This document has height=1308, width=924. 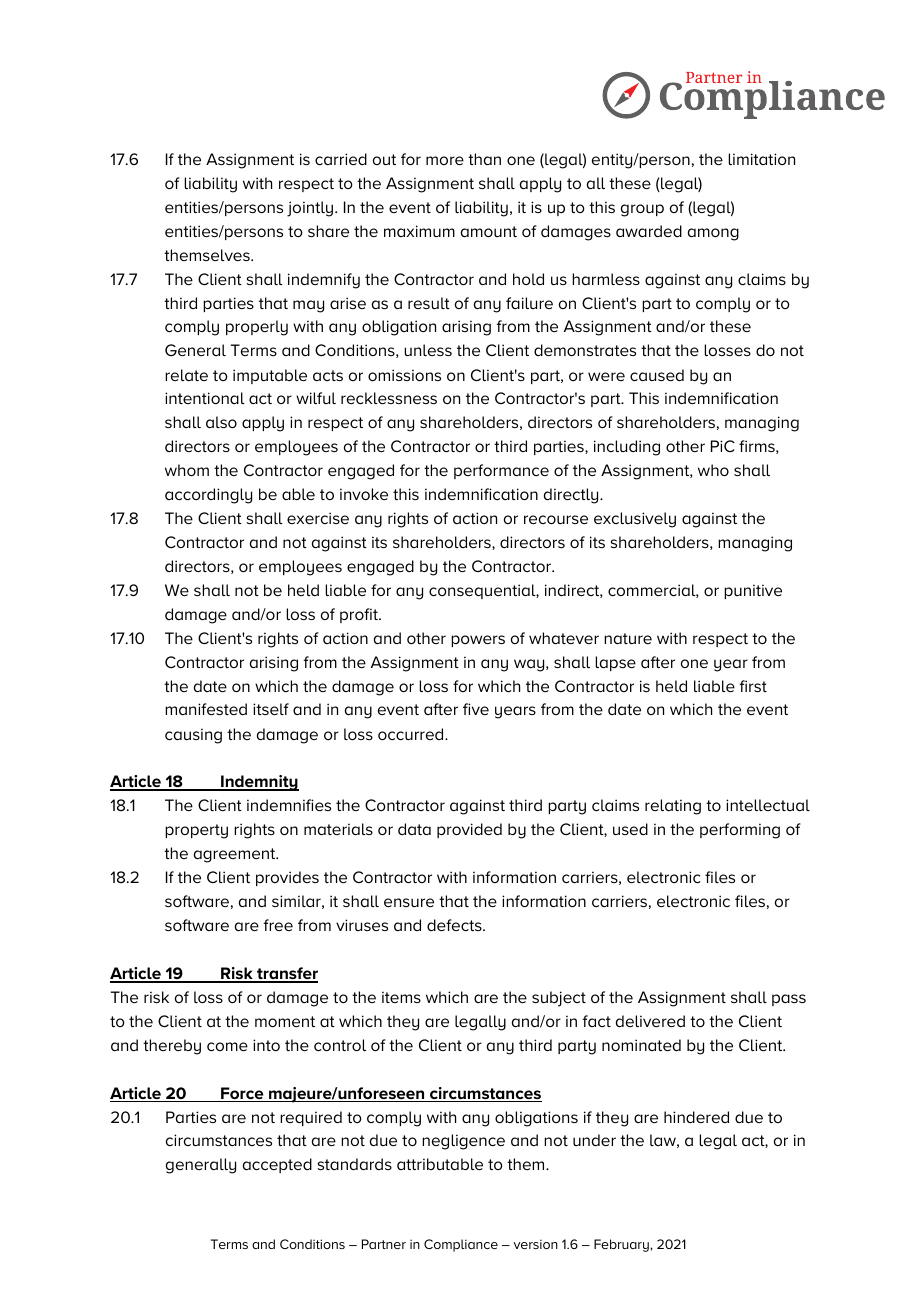 What do you see at coordinates (286, 974) in the document?
I see `transfer` at bounding box center [286, 974].
